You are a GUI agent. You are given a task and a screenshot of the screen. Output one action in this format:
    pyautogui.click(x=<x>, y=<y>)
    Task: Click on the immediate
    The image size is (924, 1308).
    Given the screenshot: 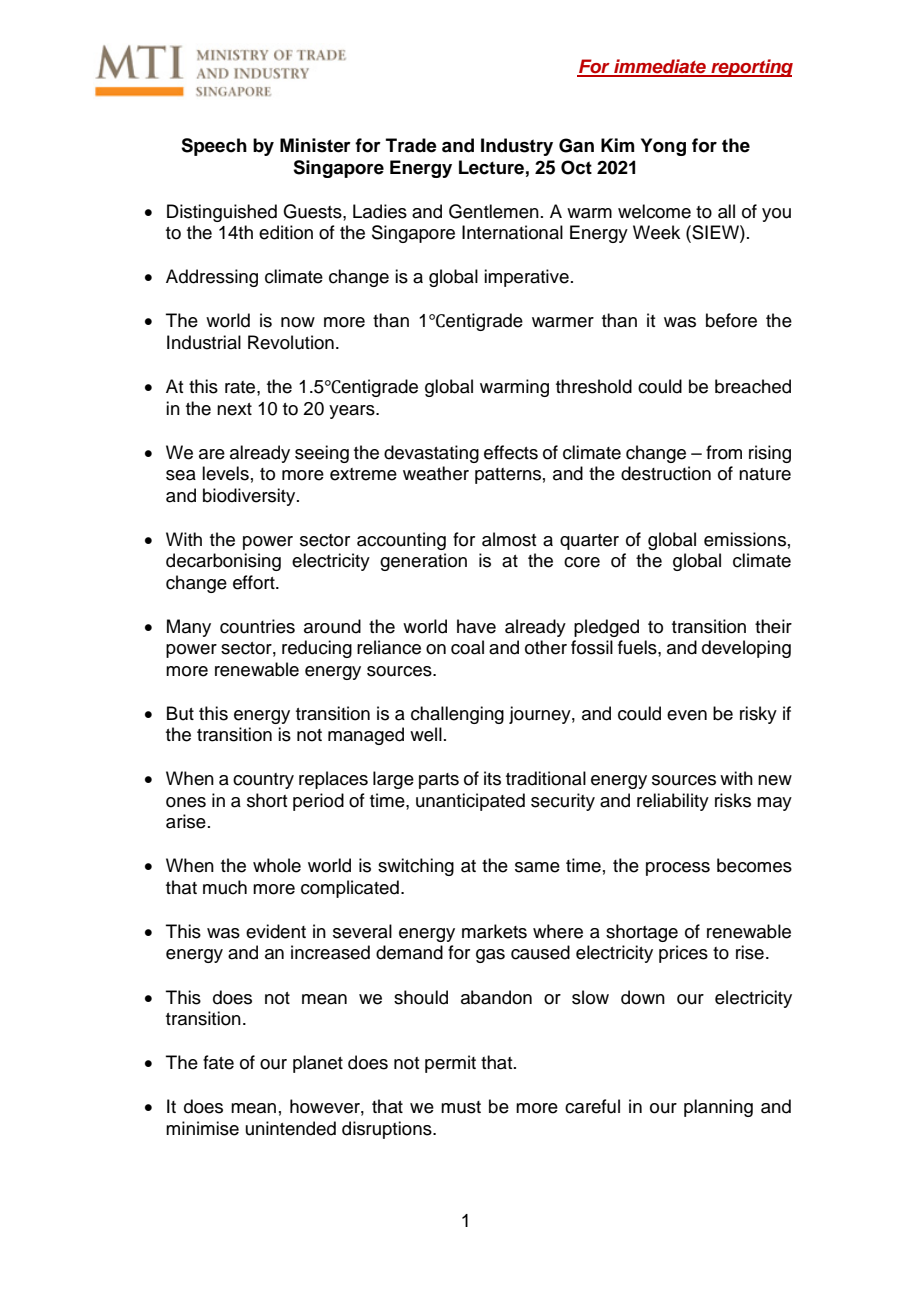 What is the action you would take?
    pyautogui.click(x=660, y=67)
